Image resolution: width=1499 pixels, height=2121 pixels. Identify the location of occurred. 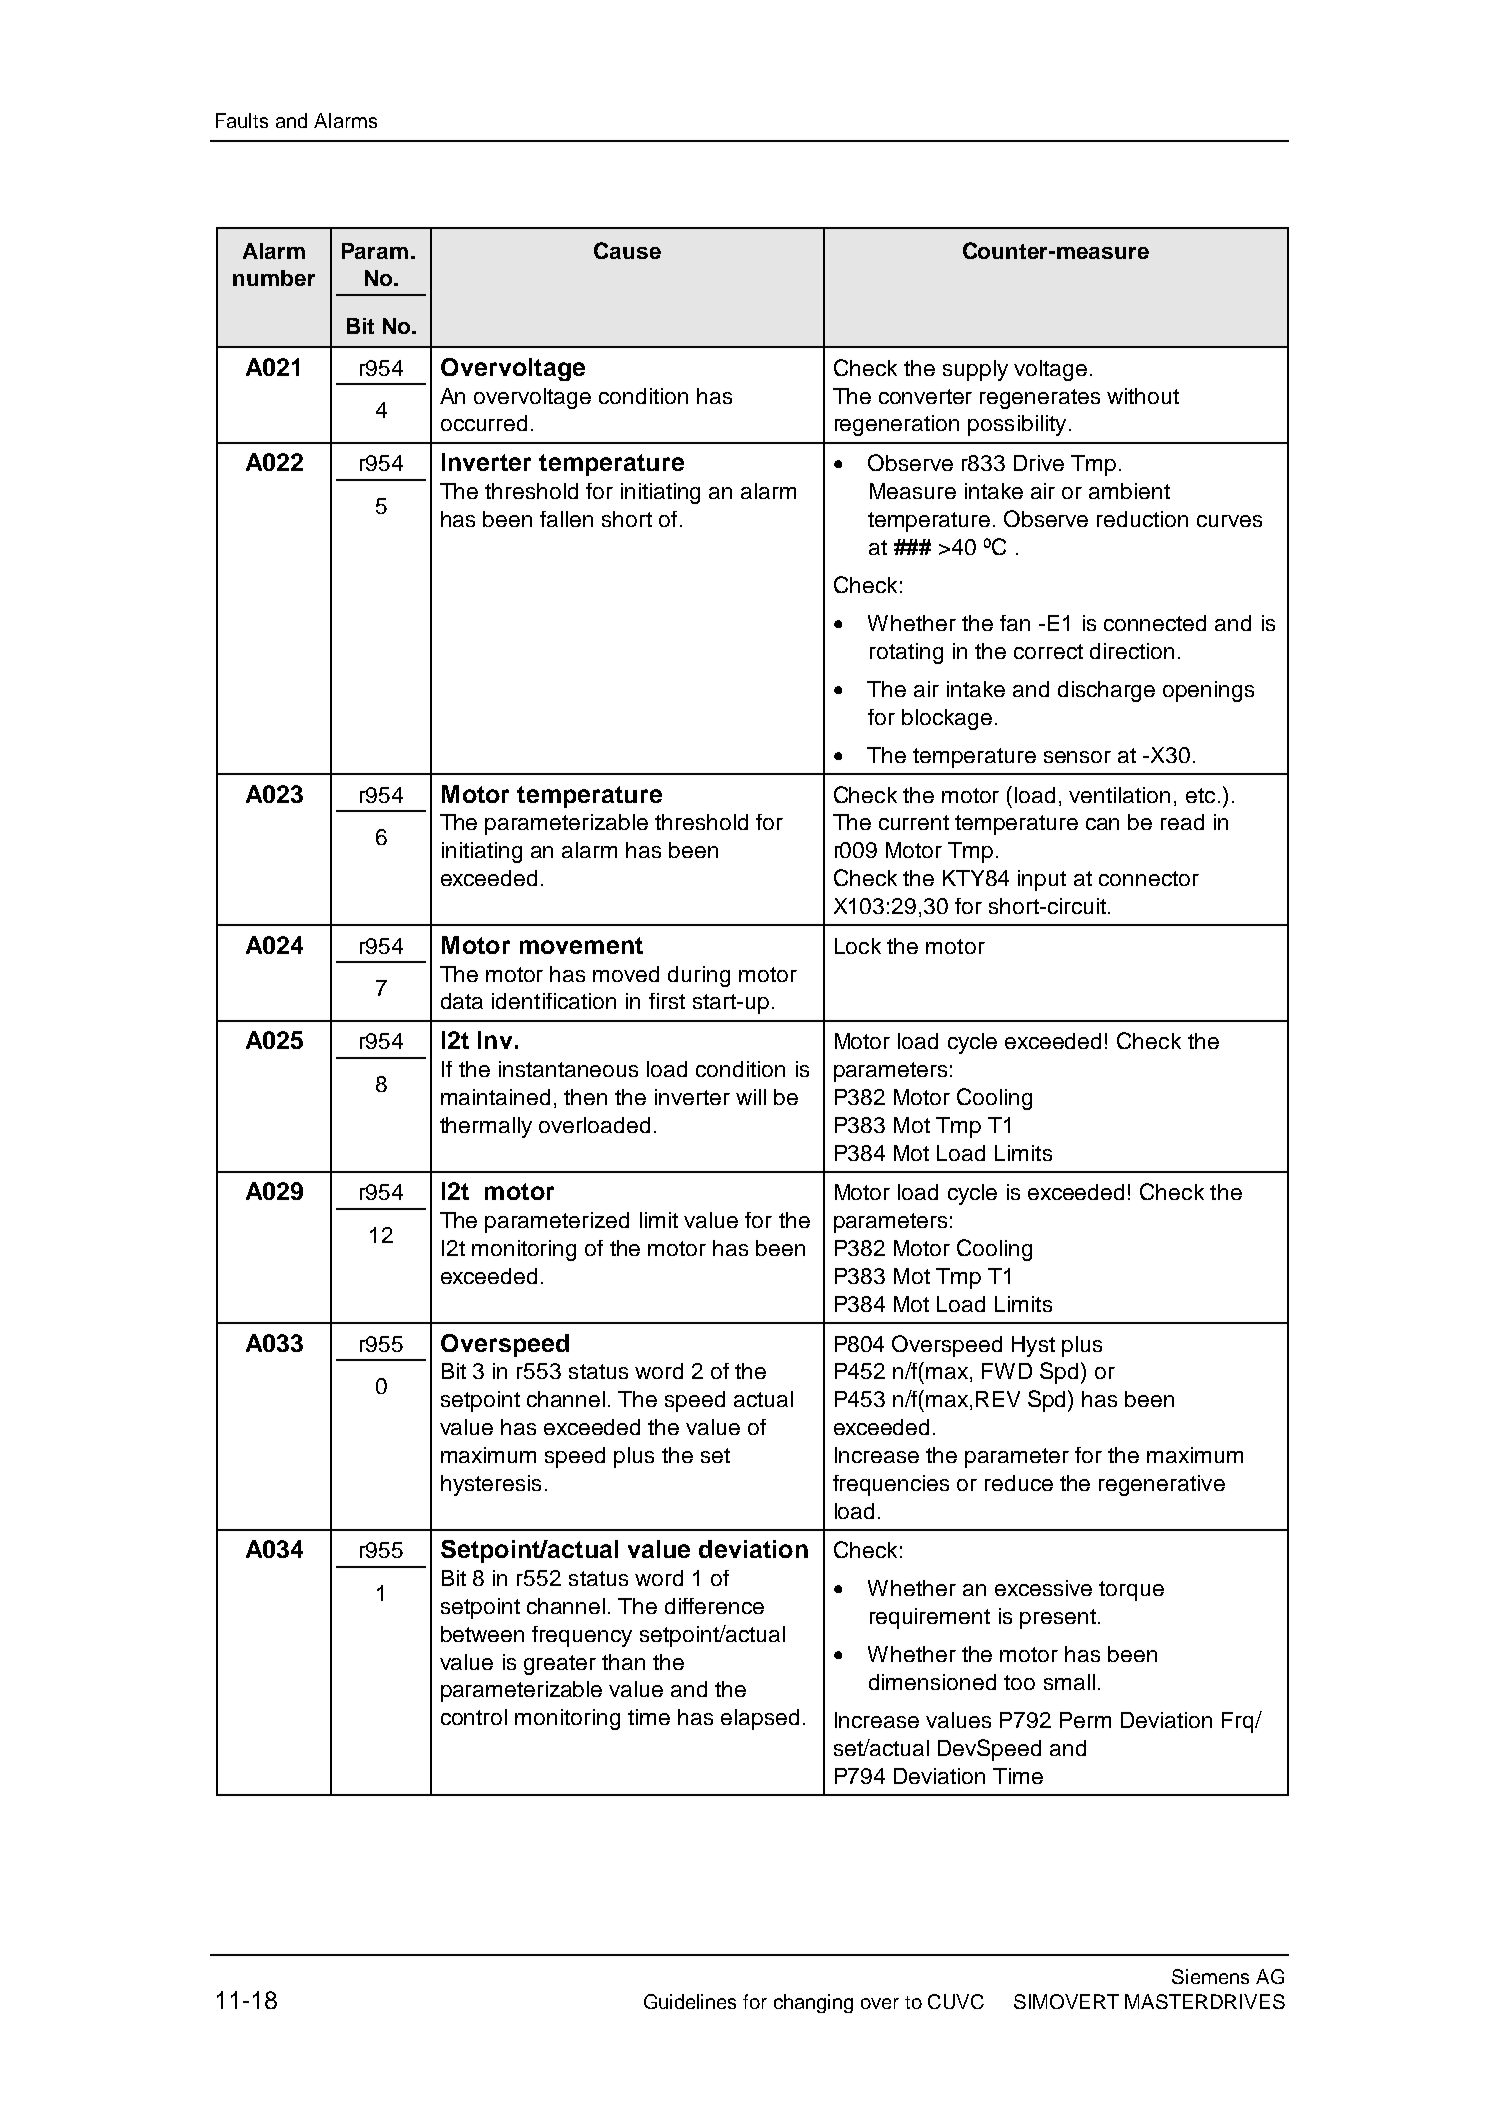
(484, 423).
